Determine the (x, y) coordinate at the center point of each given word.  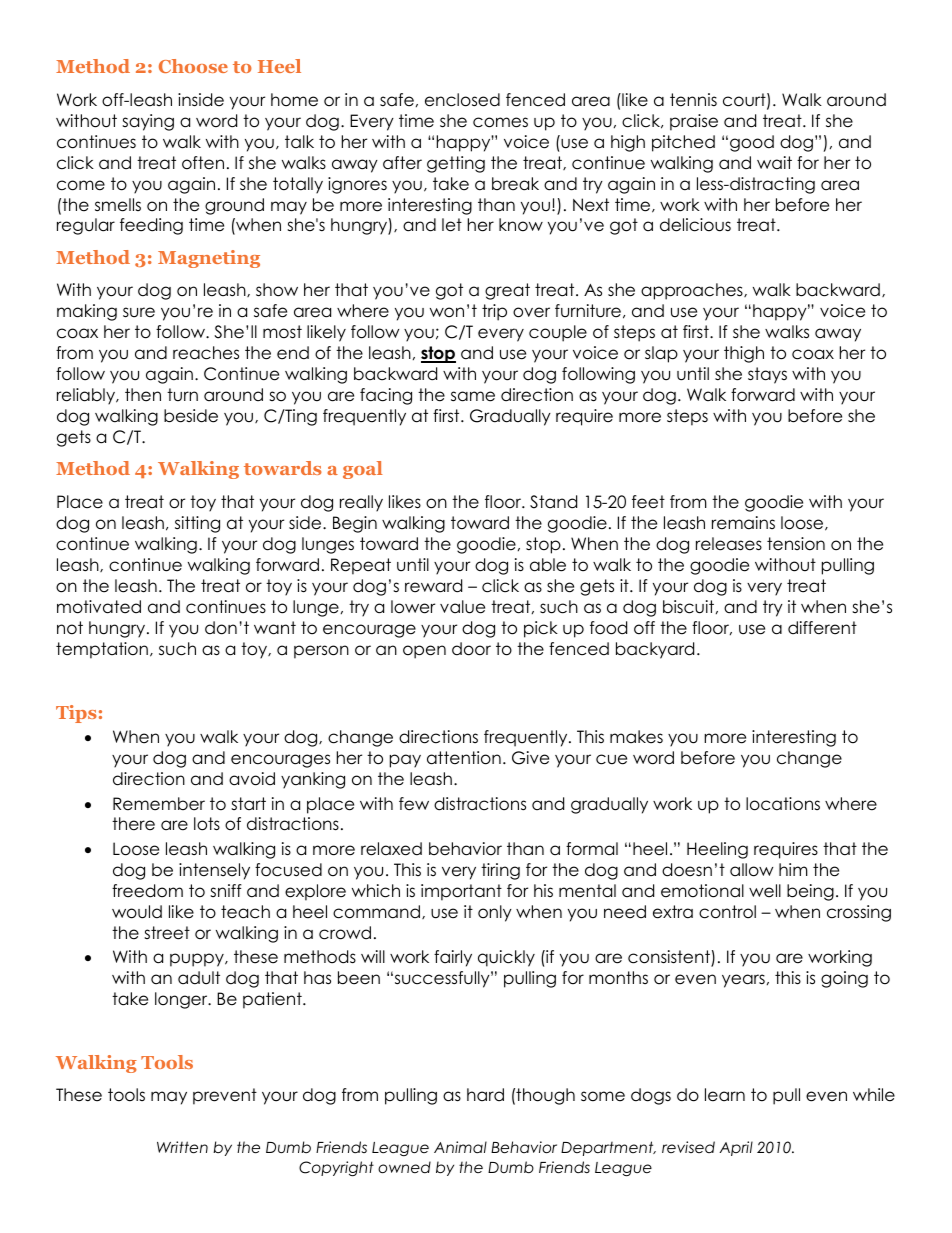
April (736, 1148)
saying (148, 122)
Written (182, 1147)
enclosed (462, 100)
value (462, 607)
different (822, 628)
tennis (693, 100)
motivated (99, 607)
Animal (460, 1147)
